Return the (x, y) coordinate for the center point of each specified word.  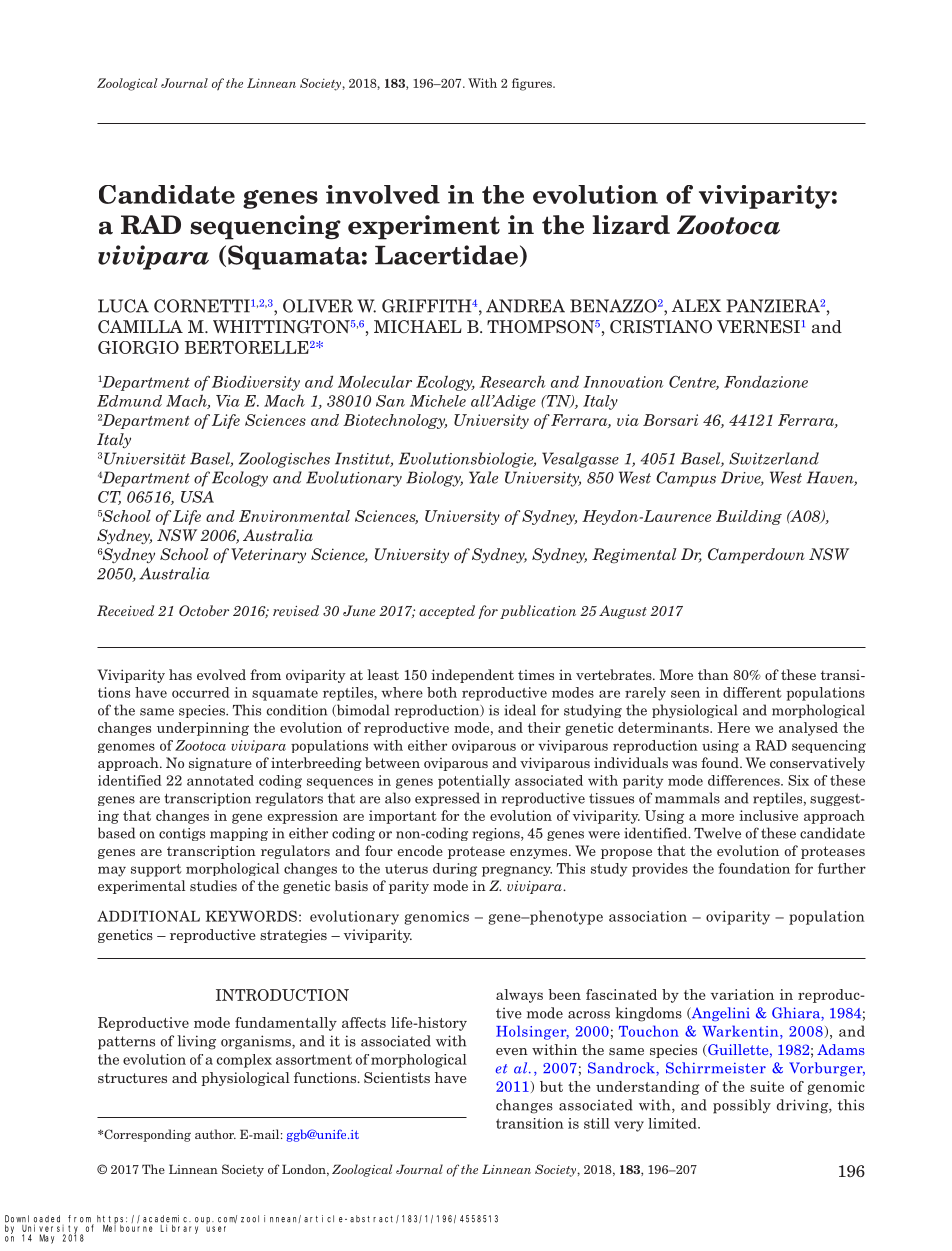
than (713, 674)
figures (533, 84)
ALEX (696, 305)
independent (472, 676)
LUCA (123, 306)
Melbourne (128, 1227)
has (180, 674)
